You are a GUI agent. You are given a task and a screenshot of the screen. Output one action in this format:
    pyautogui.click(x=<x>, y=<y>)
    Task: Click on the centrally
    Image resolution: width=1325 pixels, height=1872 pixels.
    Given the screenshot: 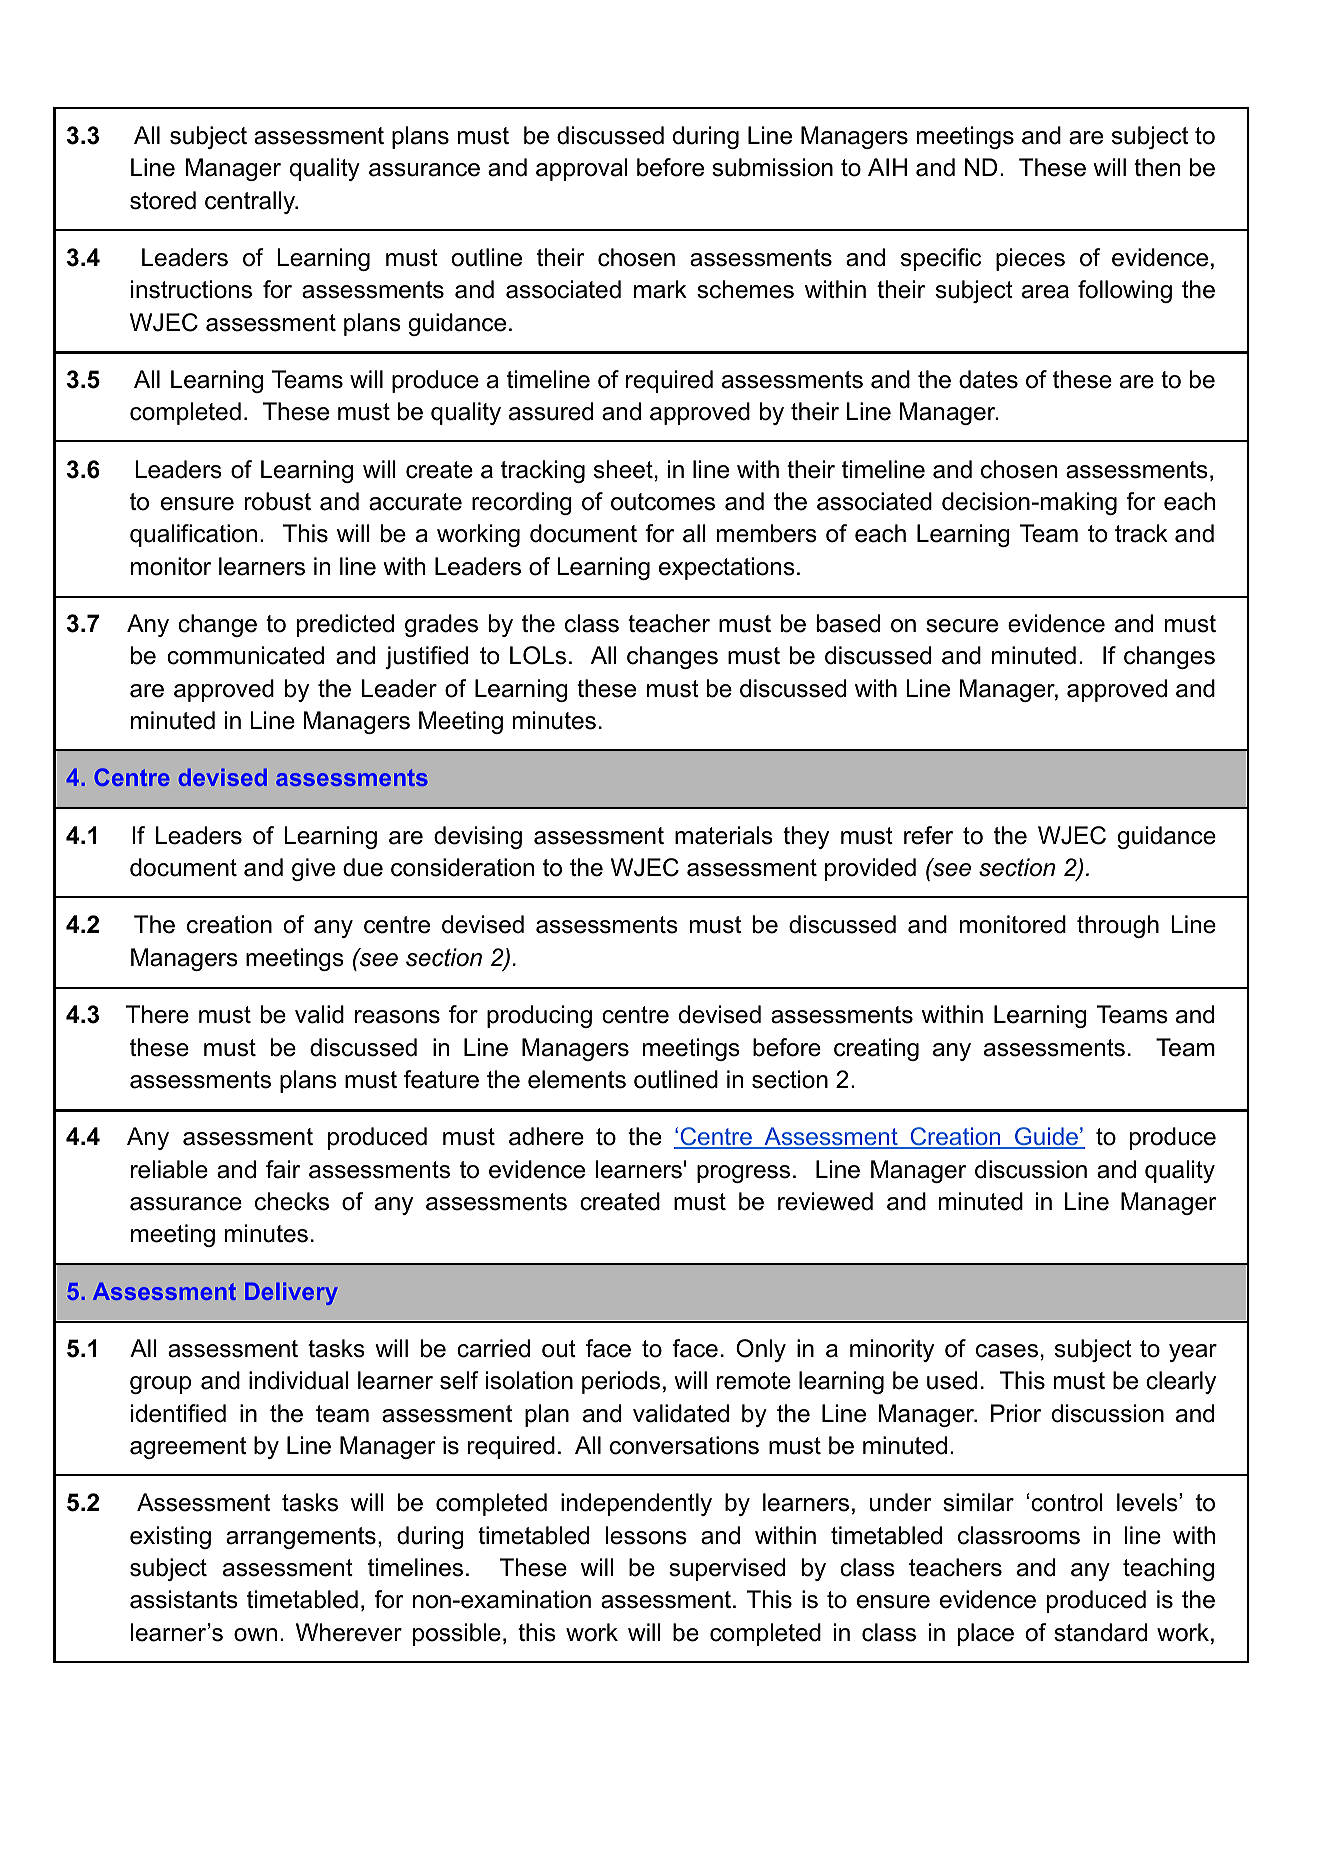 What is the action you would take?
    pyautogui.click(x=251, y=202)
